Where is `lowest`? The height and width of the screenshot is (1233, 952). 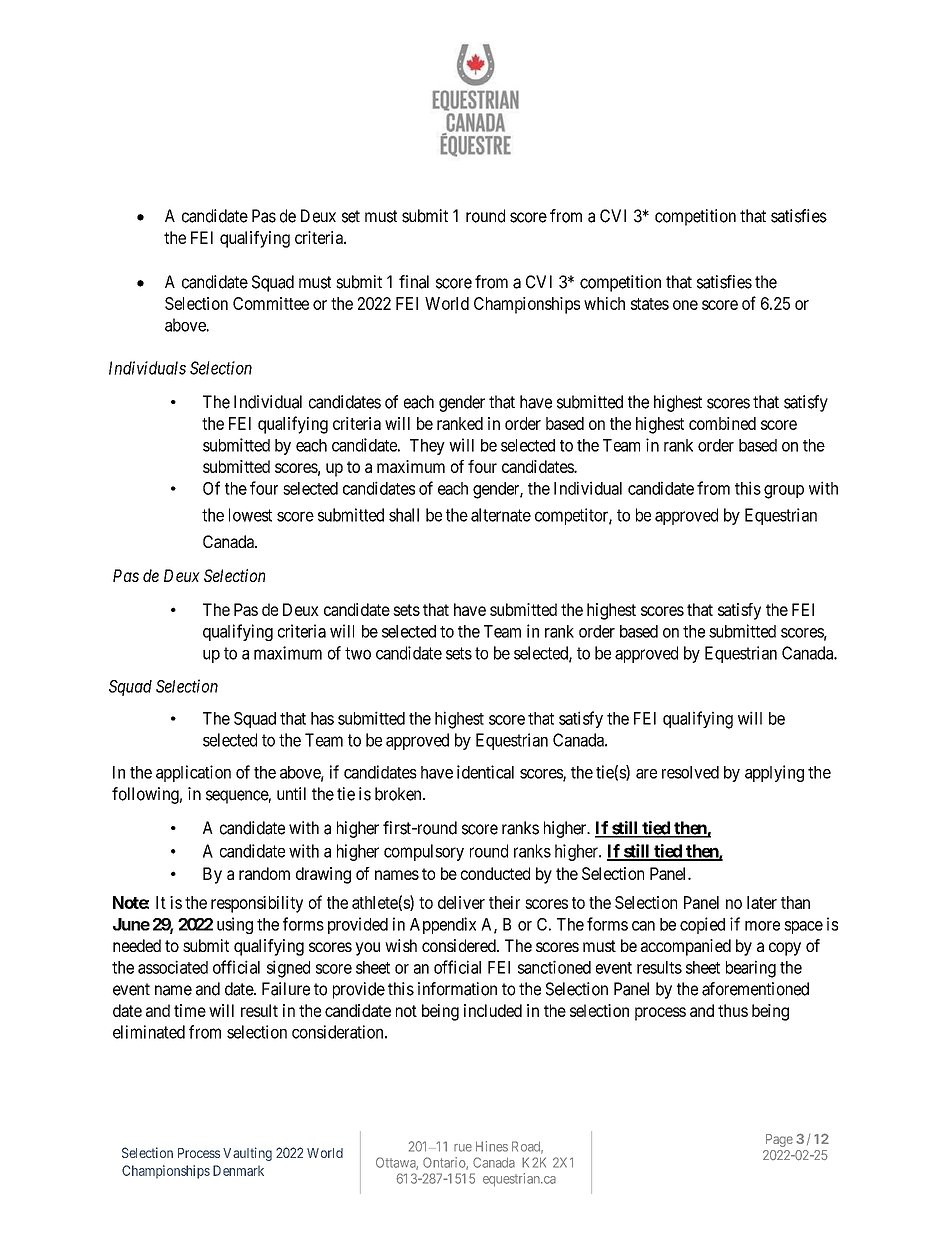
lowest is located at coordinates (250, 515).
